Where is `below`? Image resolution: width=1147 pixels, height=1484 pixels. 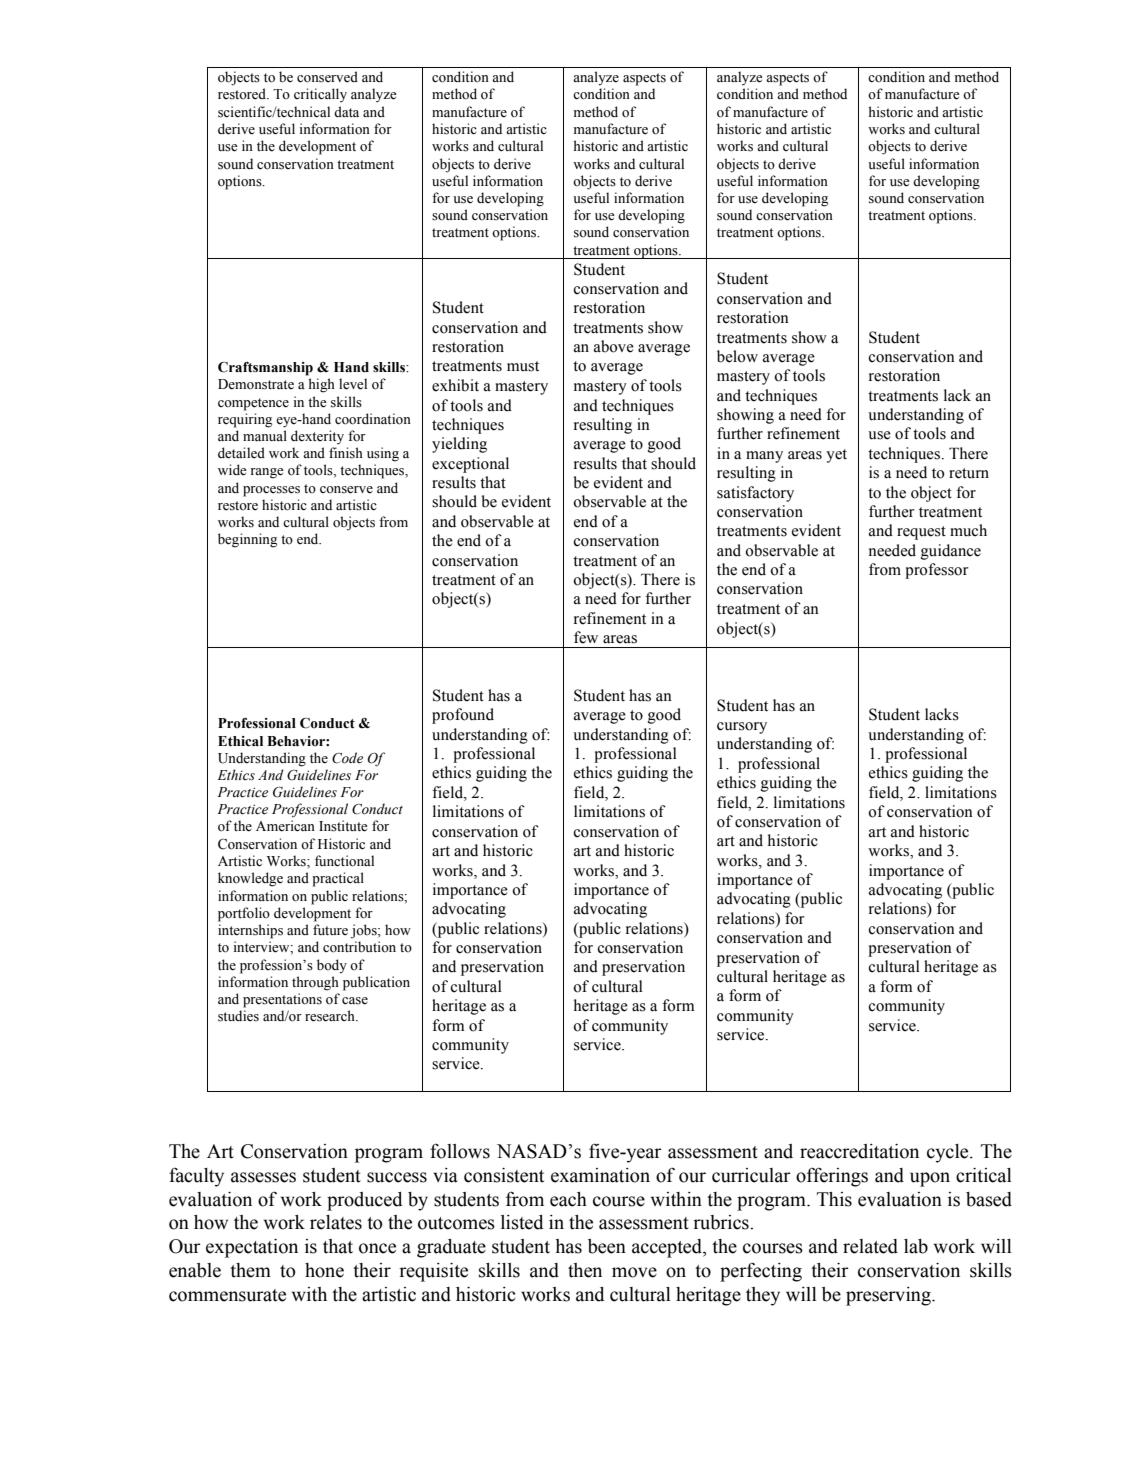 below is located at coordinates (737, 356).
